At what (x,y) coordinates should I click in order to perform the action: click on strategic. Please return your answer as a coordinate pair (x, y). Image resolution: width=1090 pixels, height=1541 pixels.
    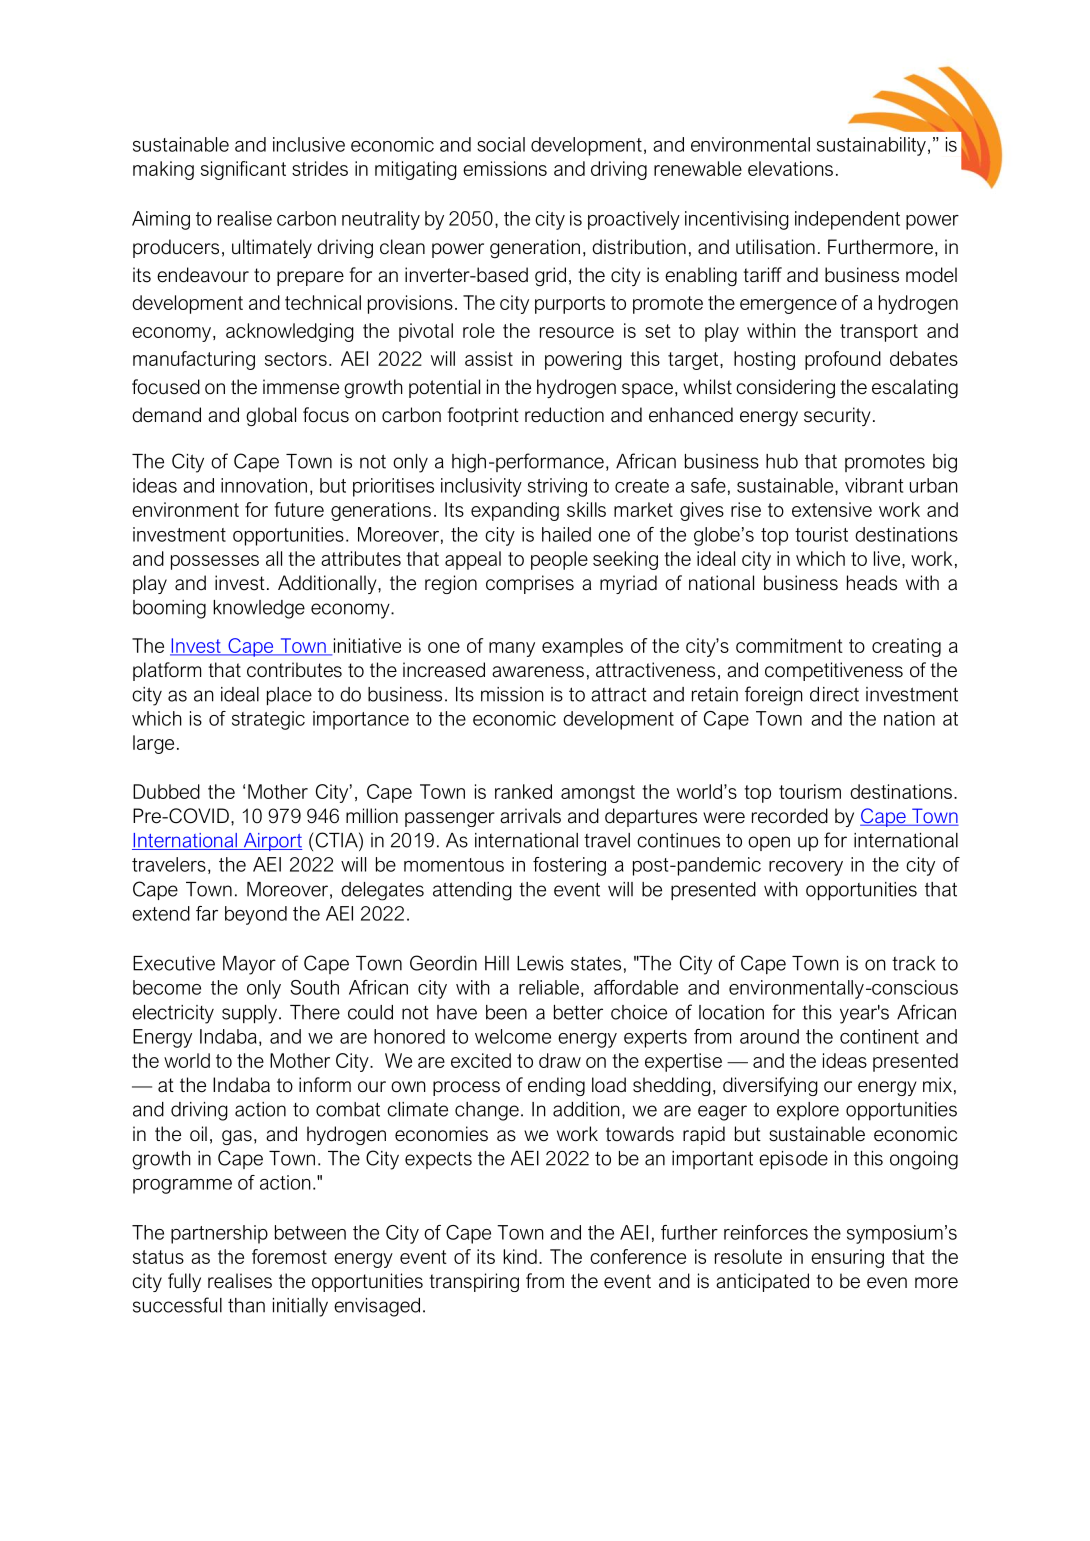
    Looking at the image, I should click on (268, 720).
